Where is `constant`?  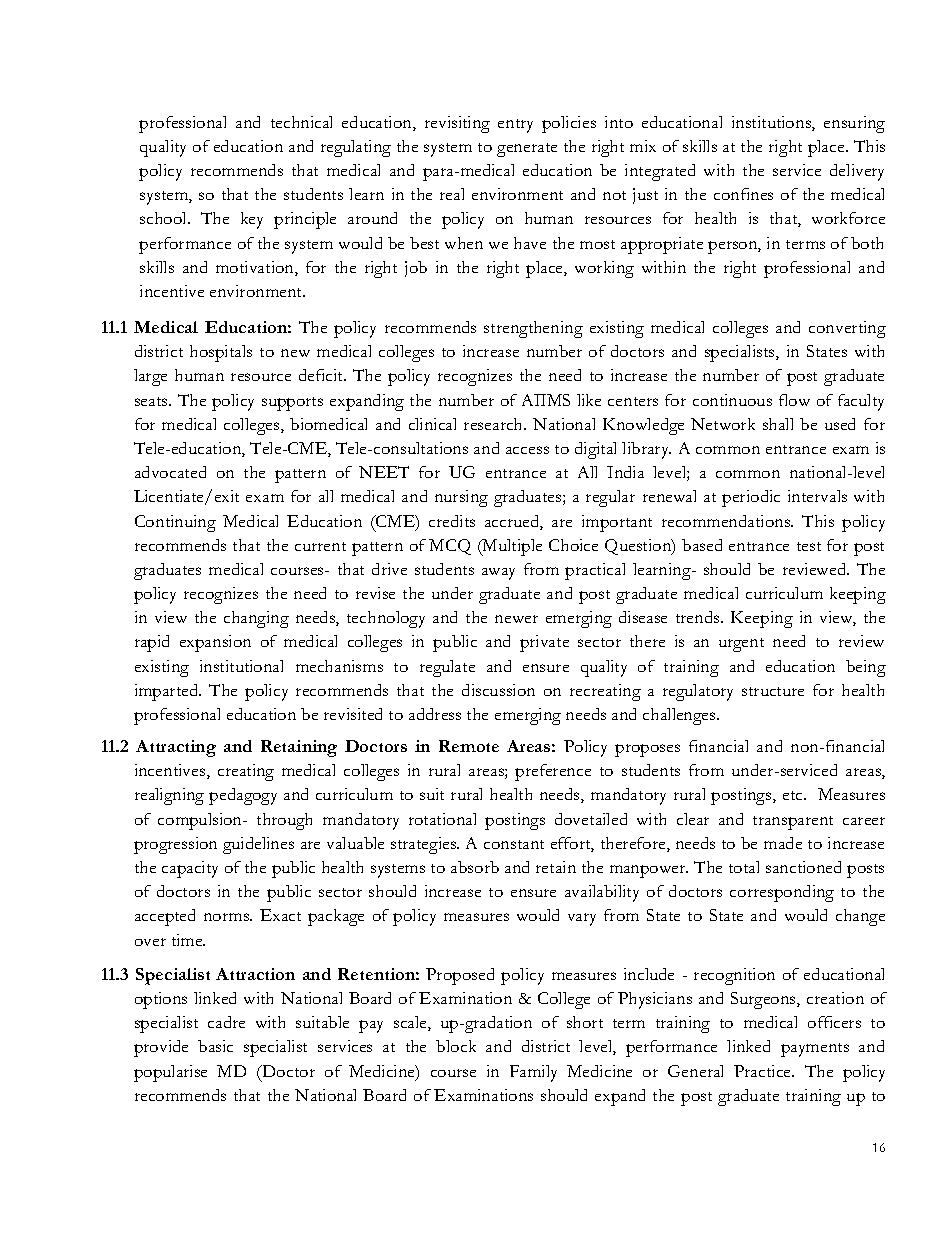 constant is located at coordinates (514, 844).
